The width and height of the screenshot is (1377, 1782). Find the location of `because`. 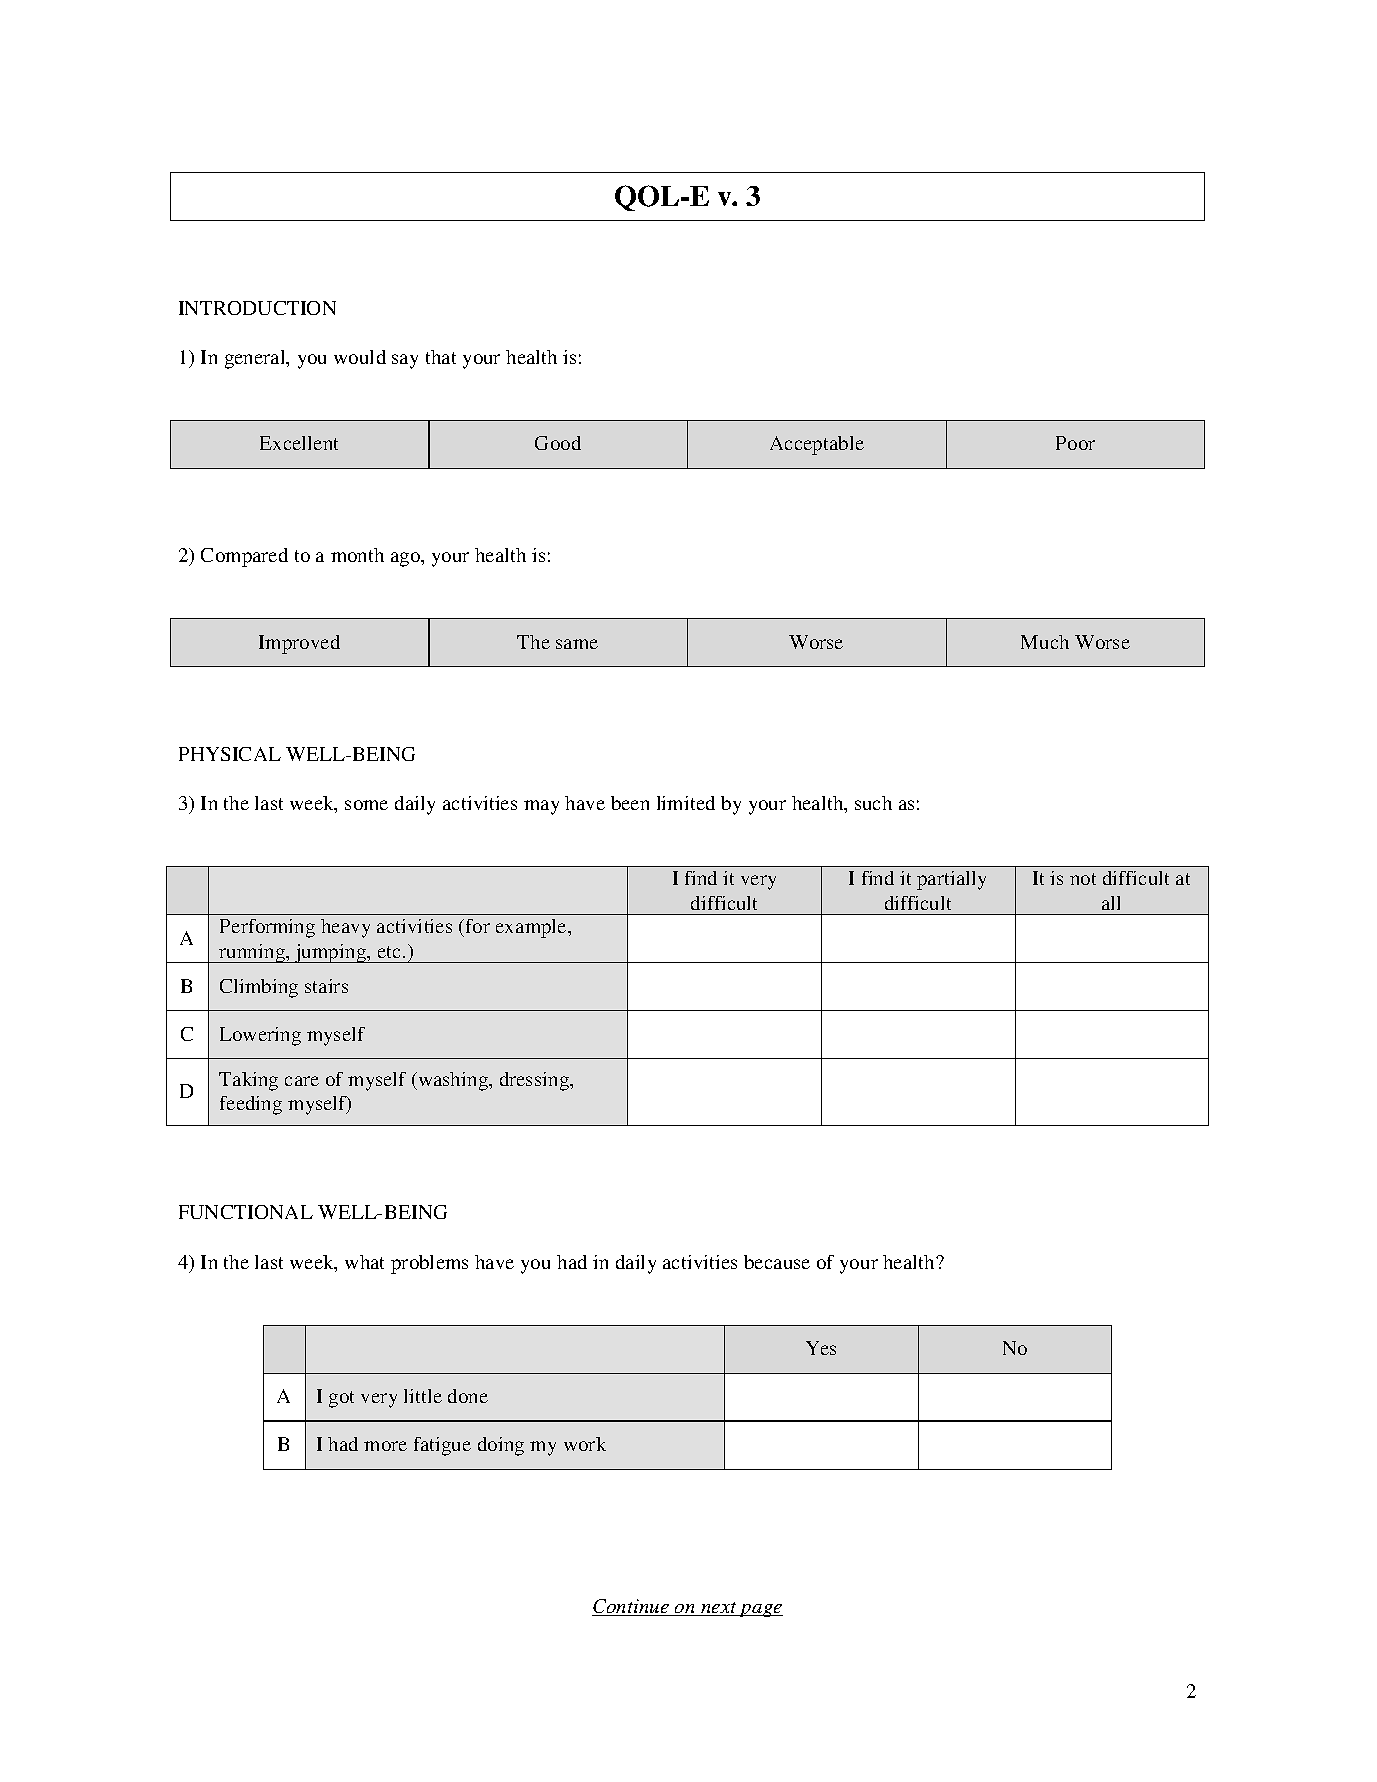

because is located at coordinates (777, 1262).
